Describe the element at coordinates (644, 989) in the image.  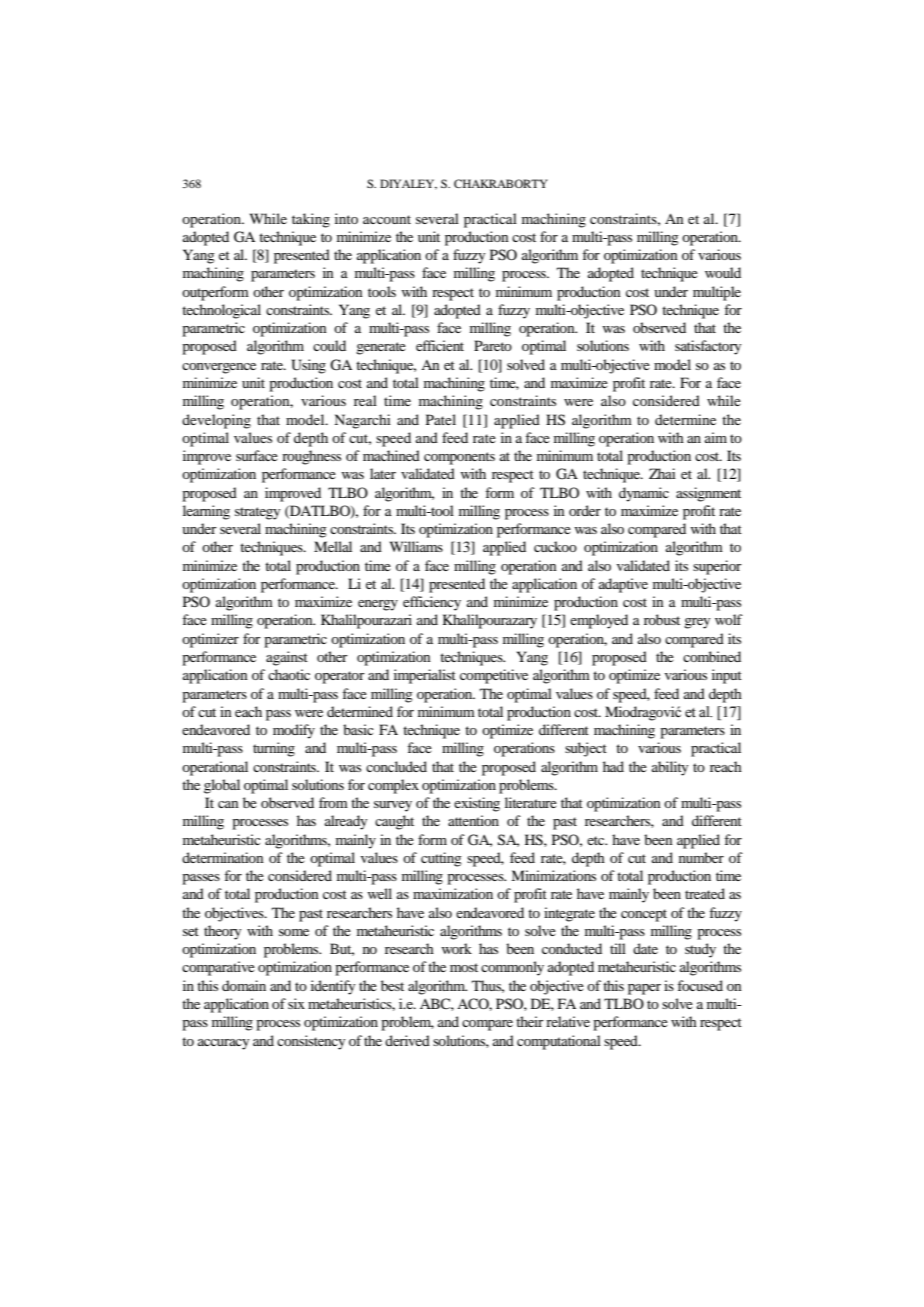
I see `paper` at that location.
